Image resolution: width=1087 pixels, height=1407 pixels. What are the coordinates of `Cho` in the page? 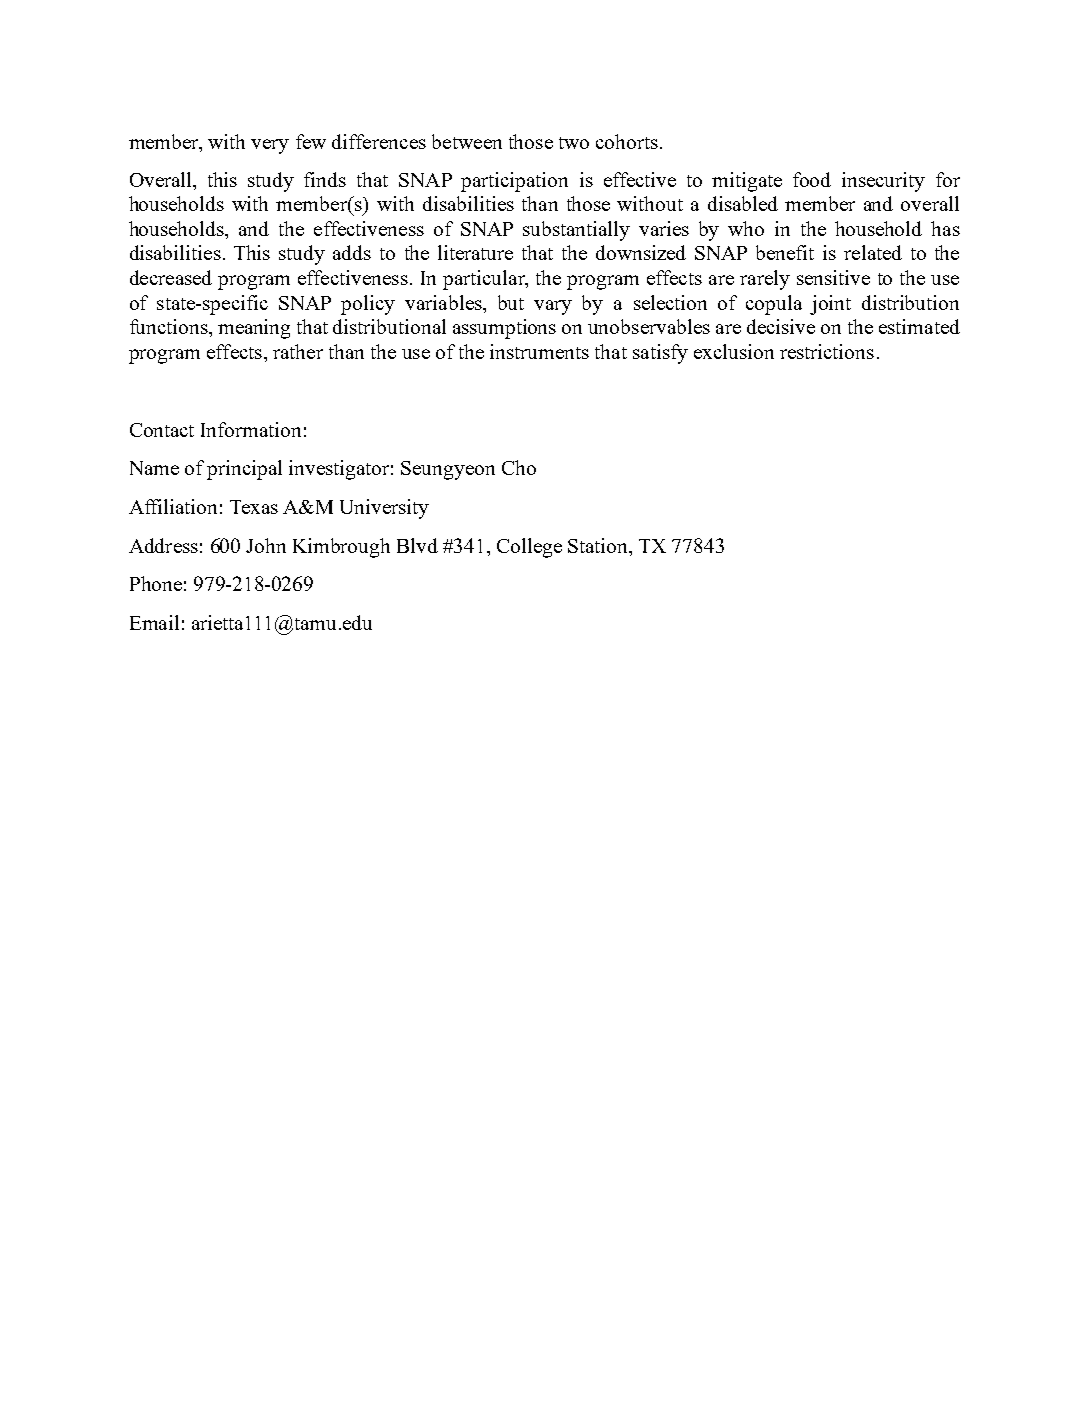 It's located at (519, 467).
